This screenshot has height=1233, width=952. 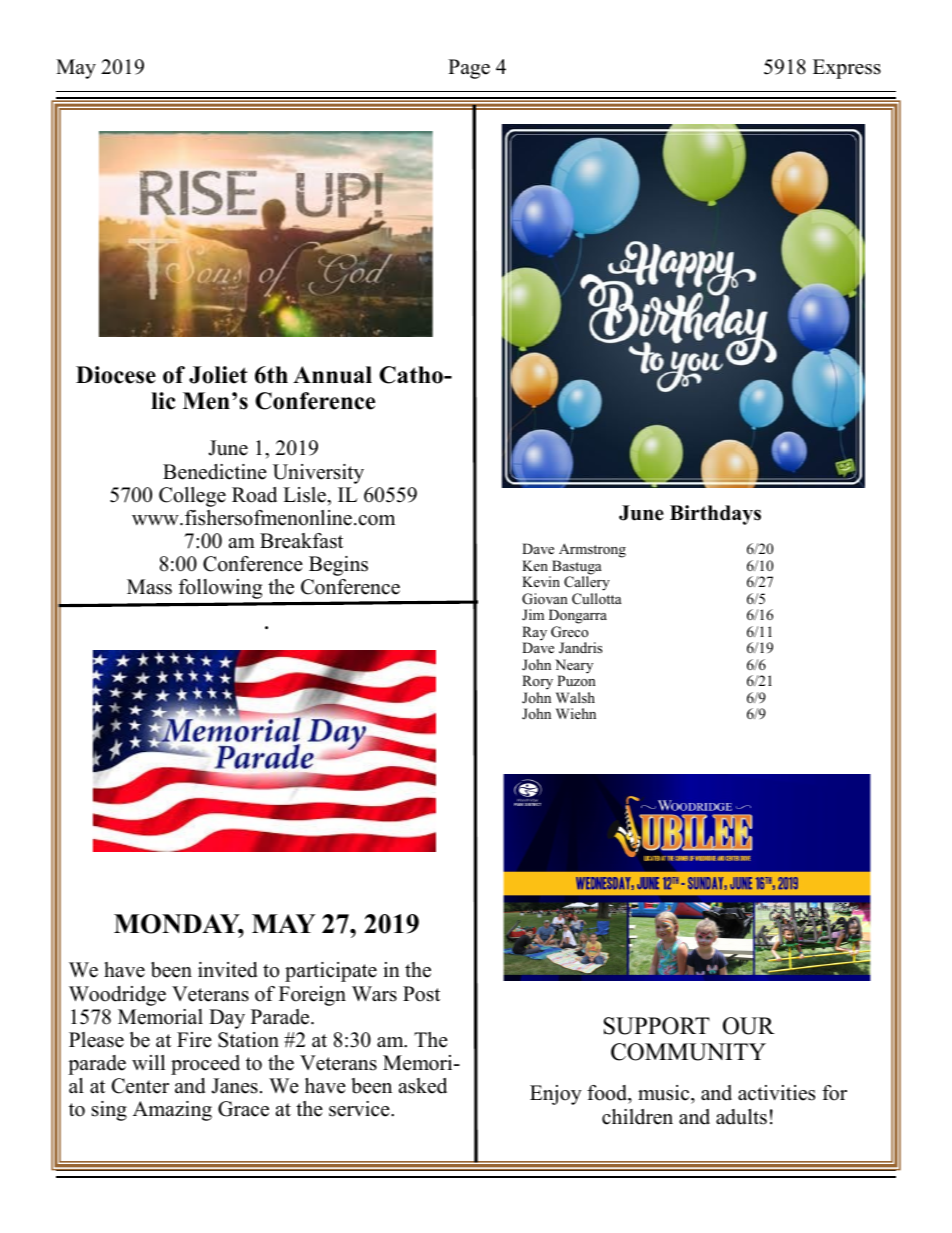 What do you see at coordinates (421, 994) in the screenshot?
I see `Post` at bounding box center [421, 994].
